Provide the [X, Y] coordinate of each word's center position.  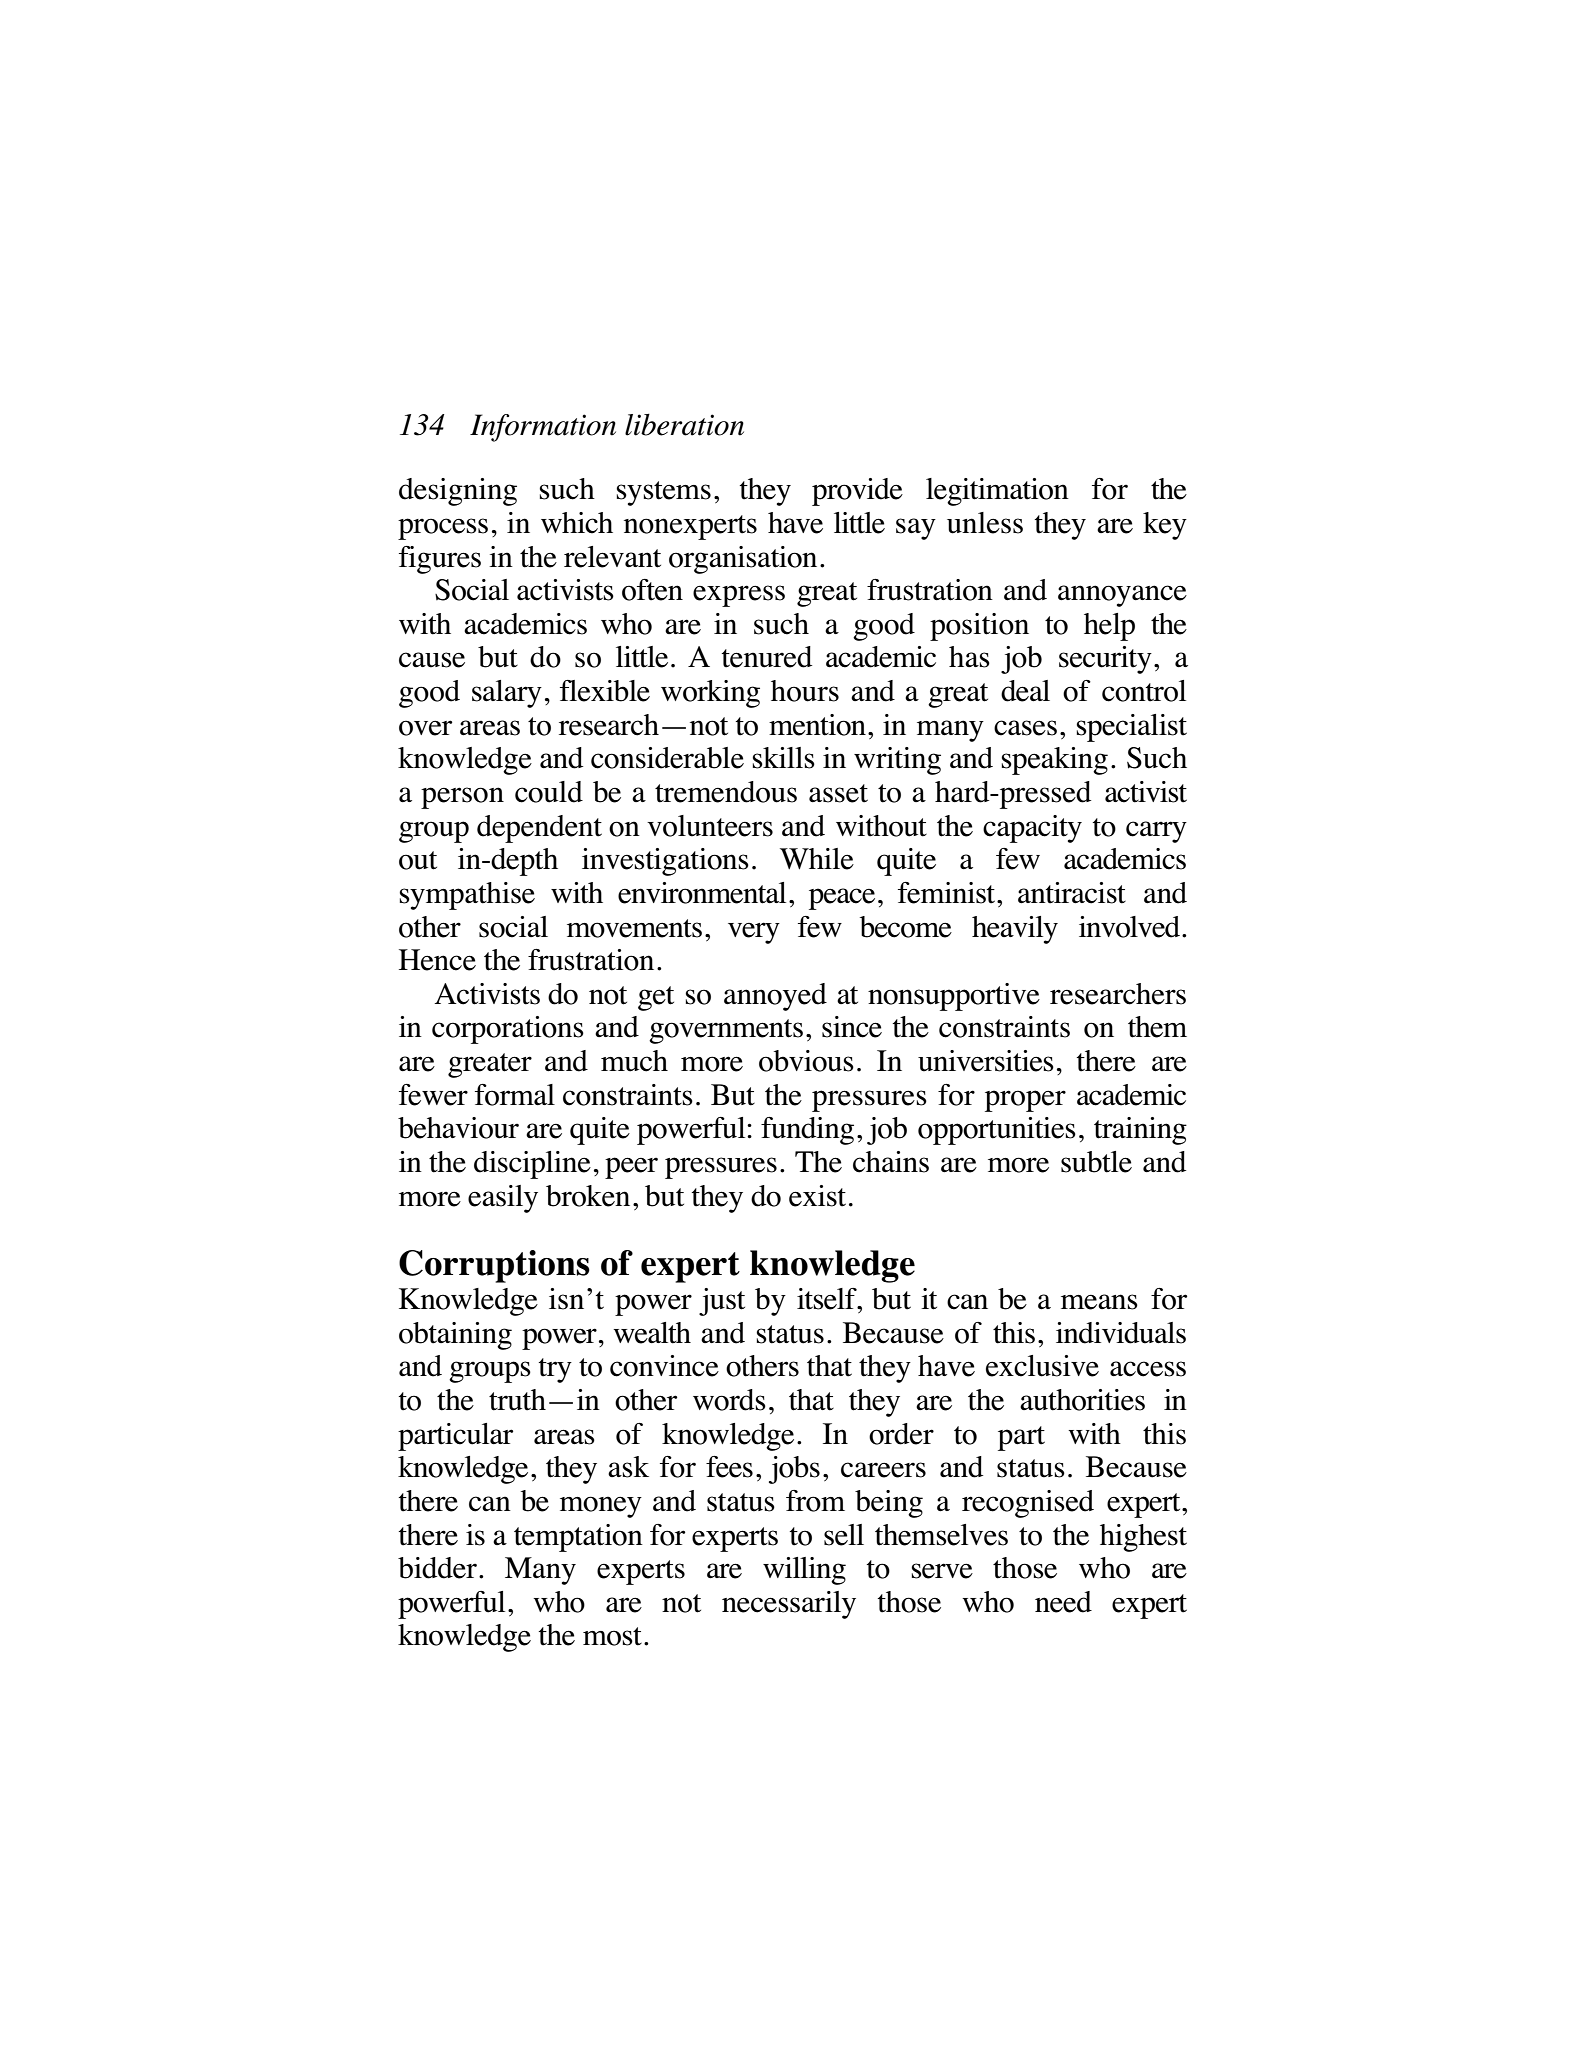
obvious [806, 1061]
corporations [508, 1030]
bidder [437, 1568]
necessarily [789, 1605]
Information [543, 428]
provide [857, 492]
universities [986, 1061]
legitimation [997, 492]
